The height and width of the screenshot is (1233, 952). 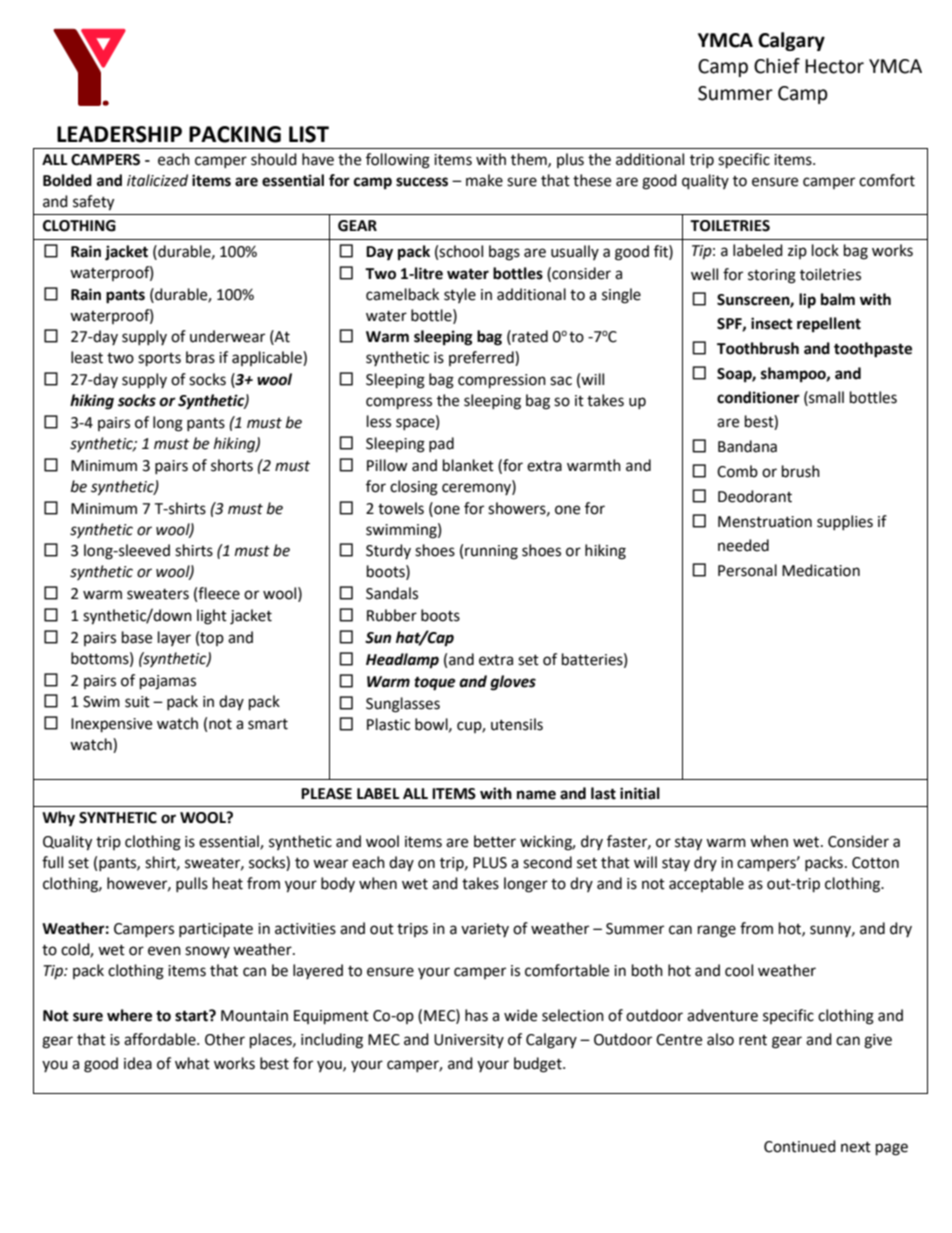 I want to click on budget, so click(x=539, y=1065).
